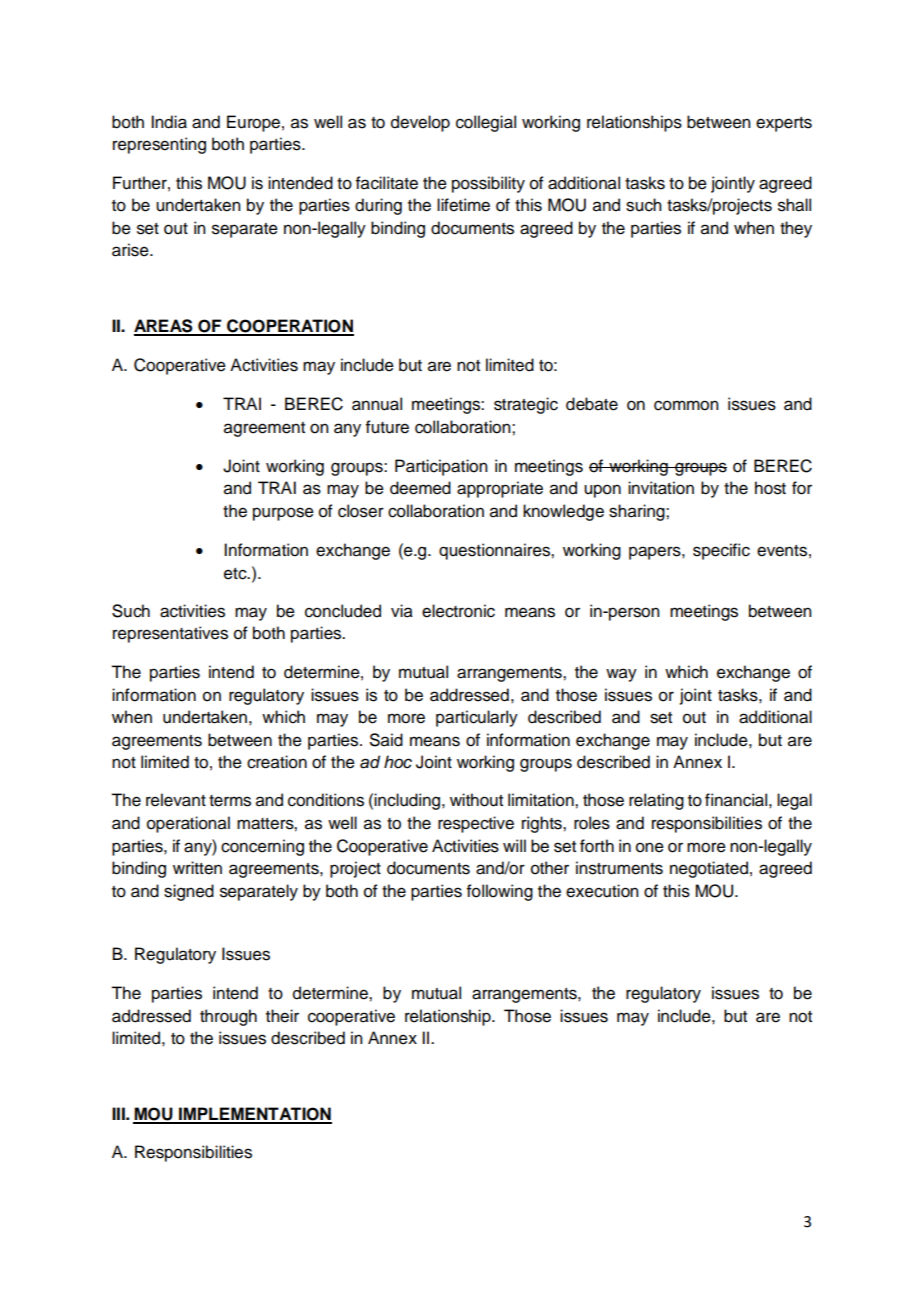  I want to click on specific, so click(721, 551).
